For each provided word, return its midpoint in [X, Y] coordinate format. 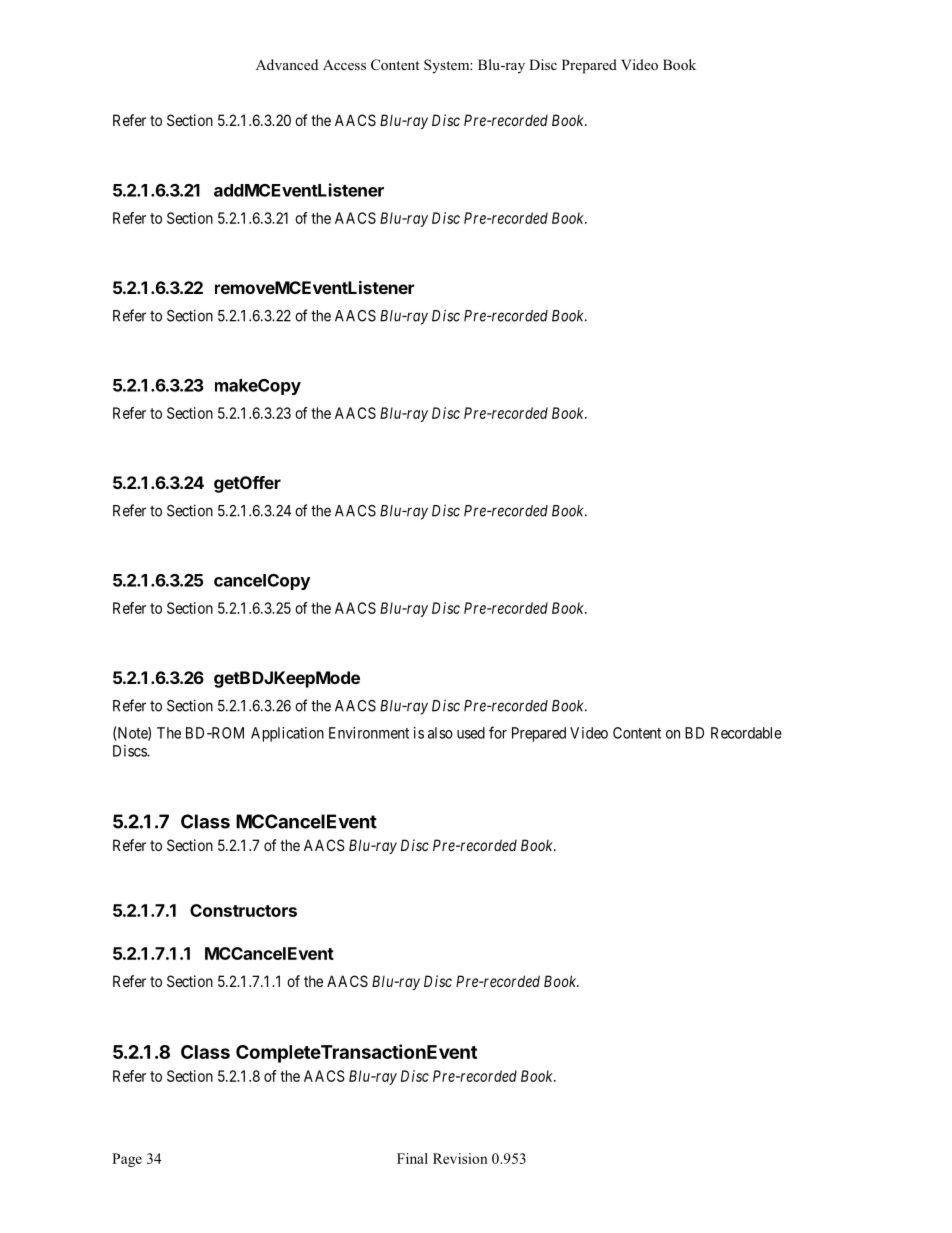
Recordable [746, 733]
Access [344, 64]
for [498, 732]
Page [127, 1160]
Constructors [243, 910]
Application [287, 734]
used [471, 733]
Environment [369, 733]
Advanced [287, 64]
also [440, 733]
